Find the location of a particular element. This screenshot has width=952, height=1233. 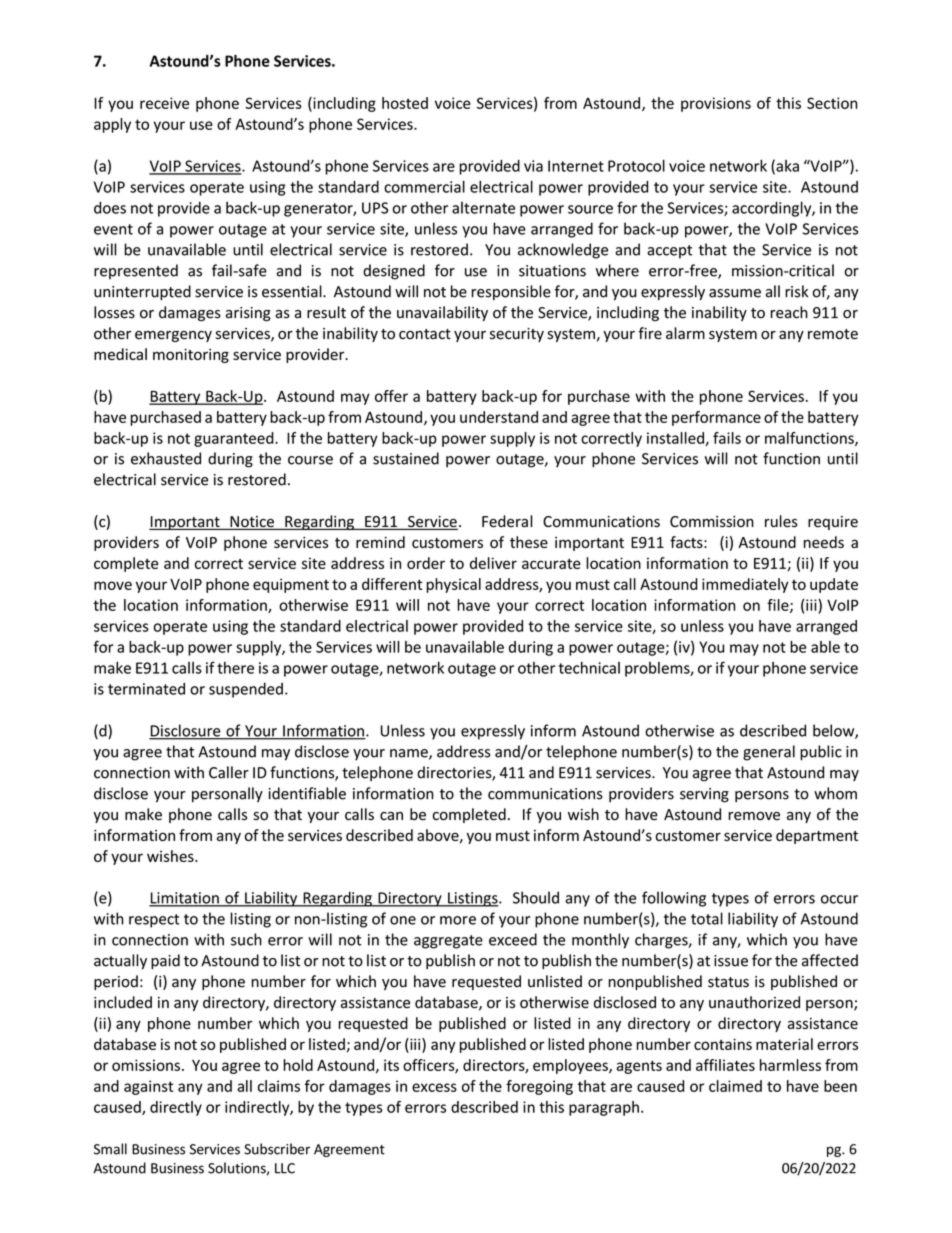

file is located at coordinates (779, 606).
